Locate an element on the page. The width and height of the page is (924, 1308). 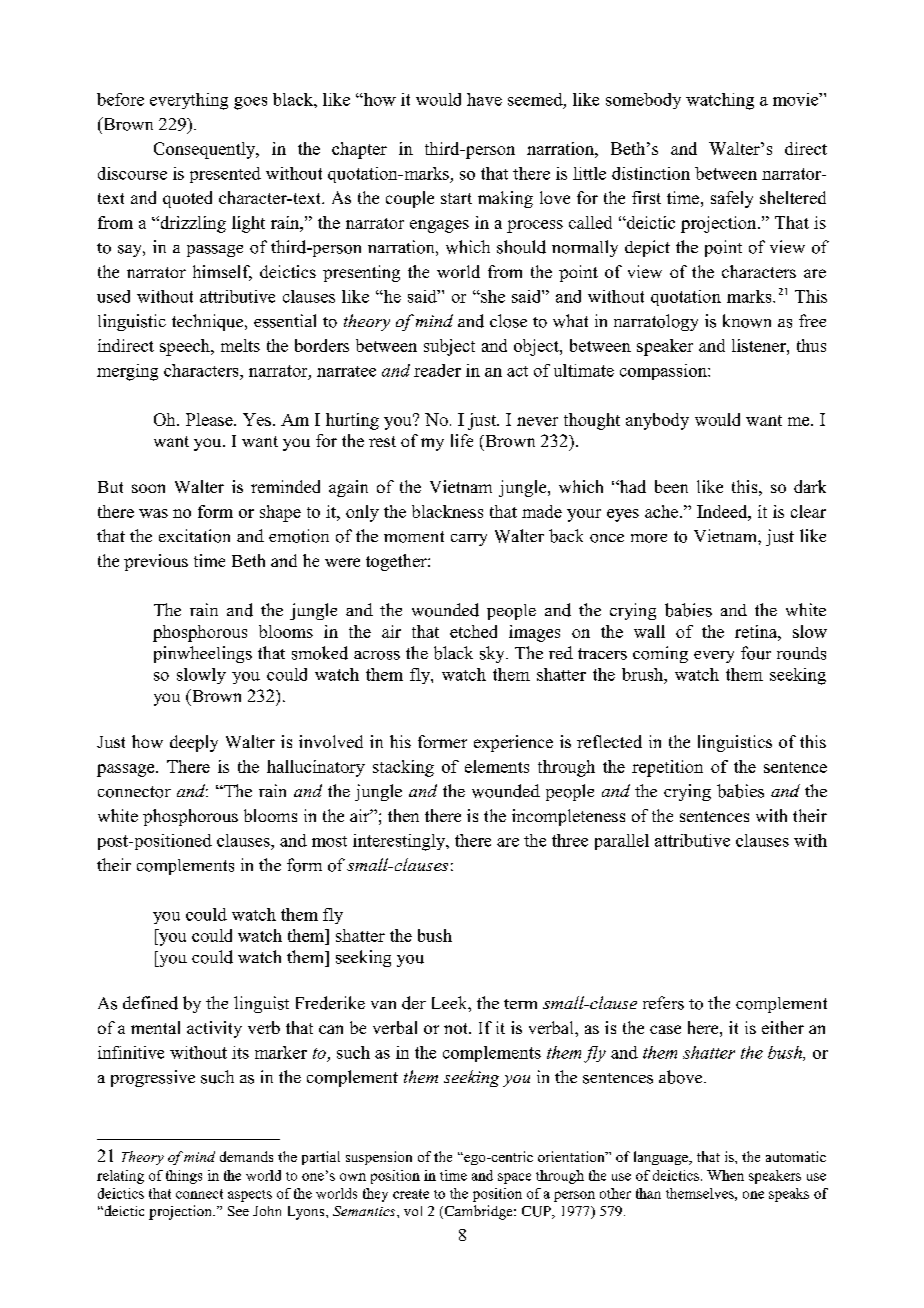
deeply is located at coordinates (194, 743).
